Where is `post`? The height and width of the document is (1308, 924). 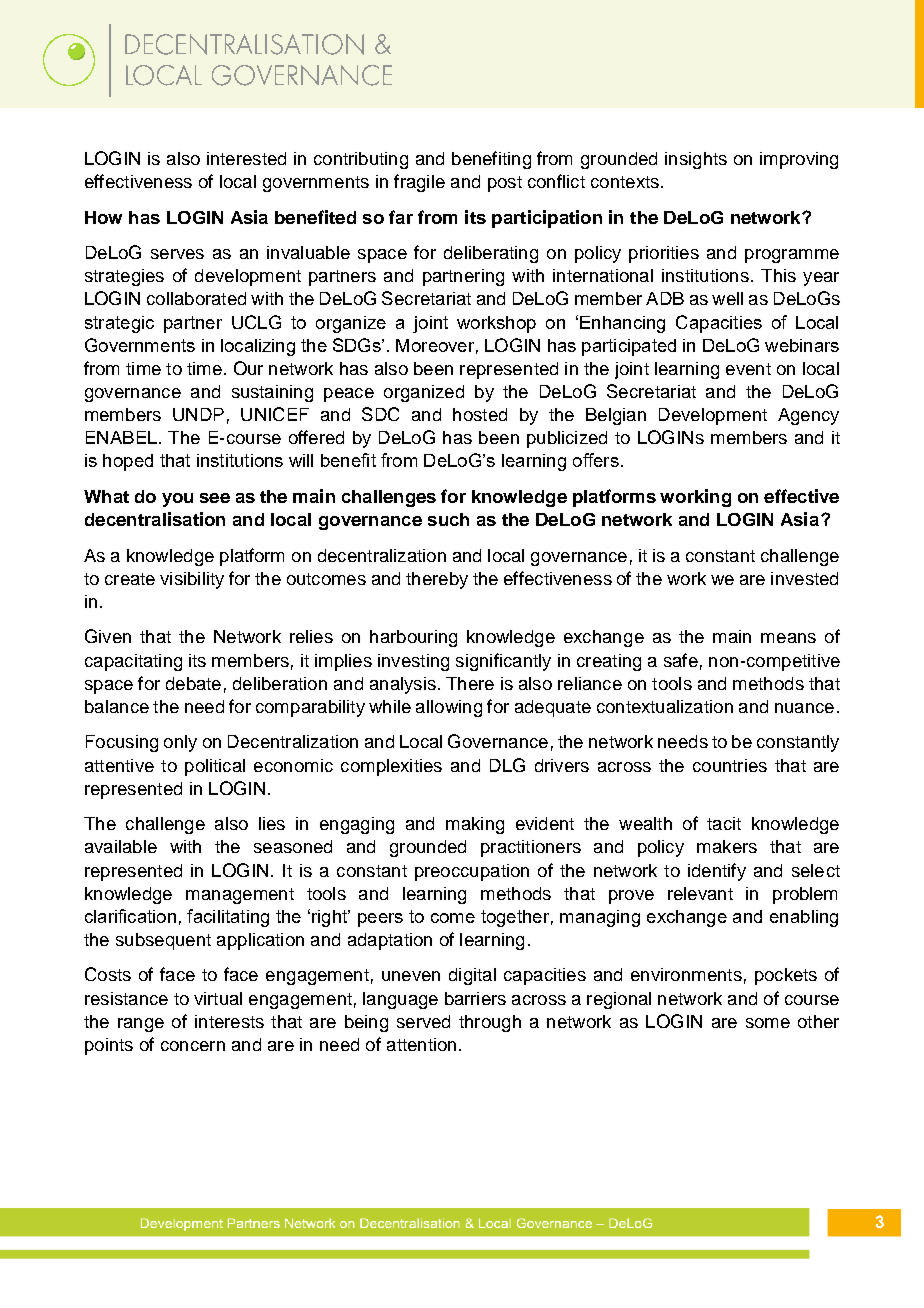
post is located at coordinates (505, 184).
